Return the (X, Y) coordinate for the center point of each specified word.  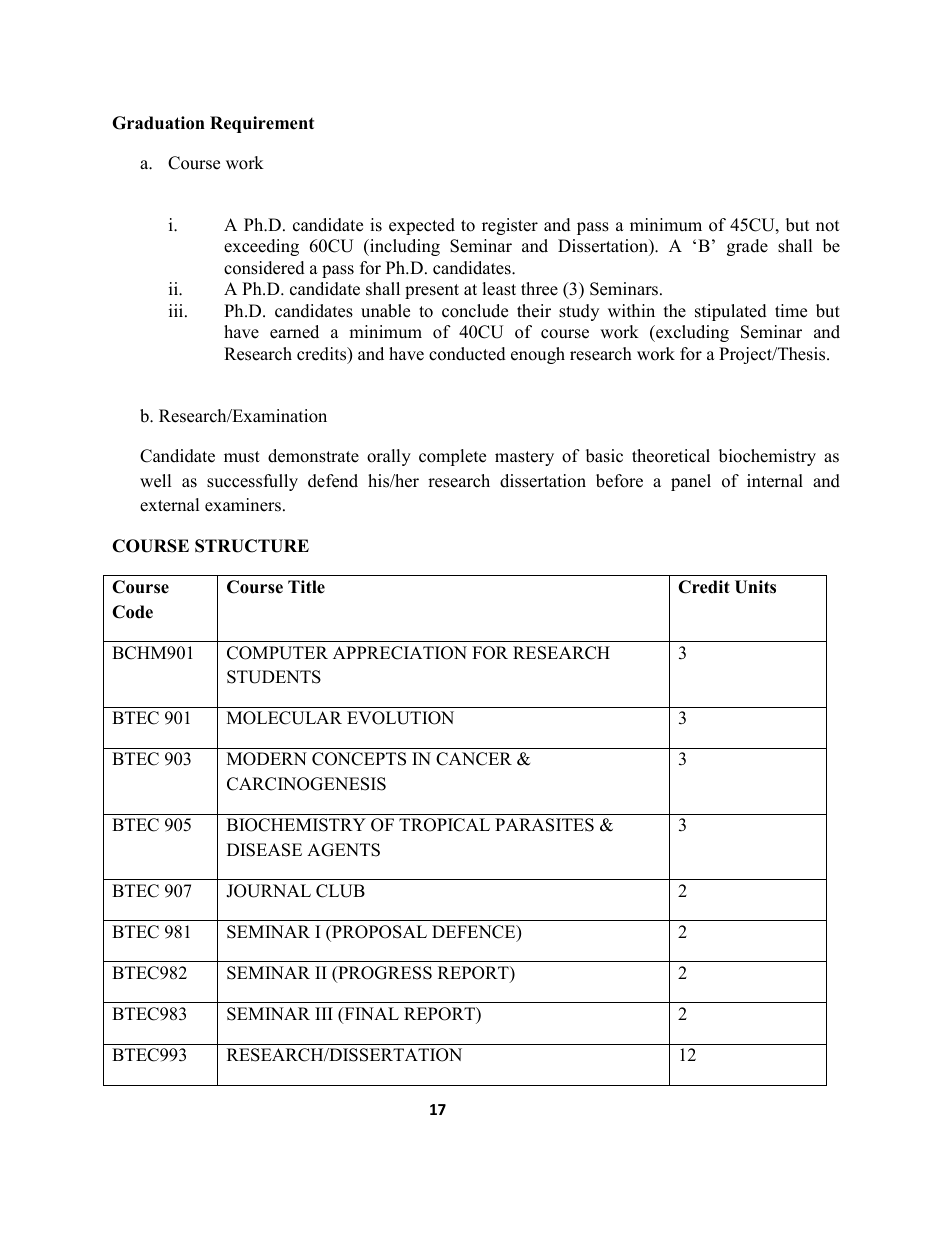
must (242, 457)
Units (755, 587)
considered (264, 268)
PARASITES (544, 825)
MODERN (267, 759)
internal (775, 481)
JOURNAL (268, 891)
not (828, 226)
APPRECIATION (400, 653)
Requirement (262, 124)
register (510, 226)
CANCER (474, 759)
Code (132, 612)
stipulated (731, 312)
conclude (475, 311)
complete (452, 457)
